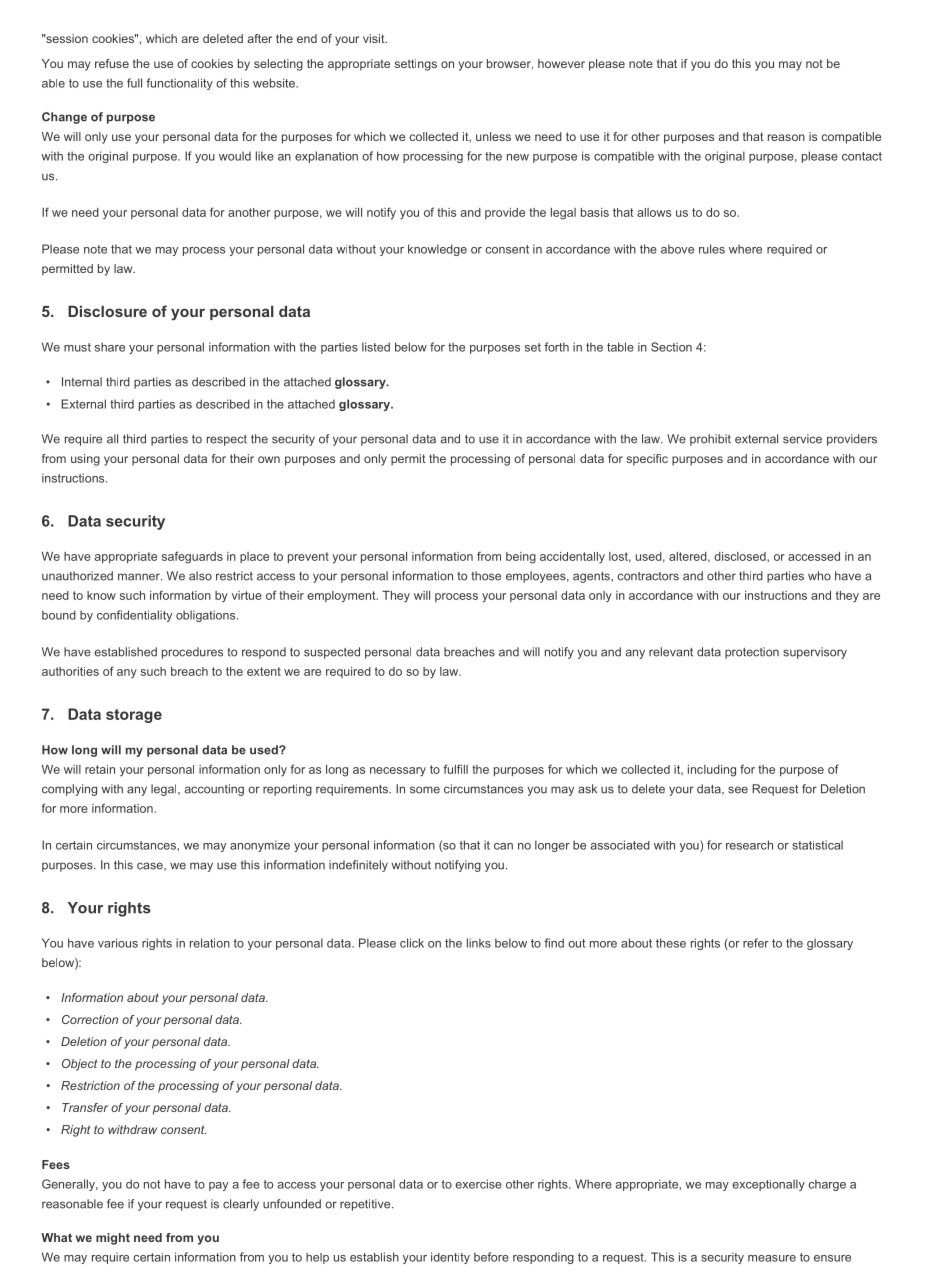 The image size is (932, 1288). I want to click on protection, so click(752, 653).
